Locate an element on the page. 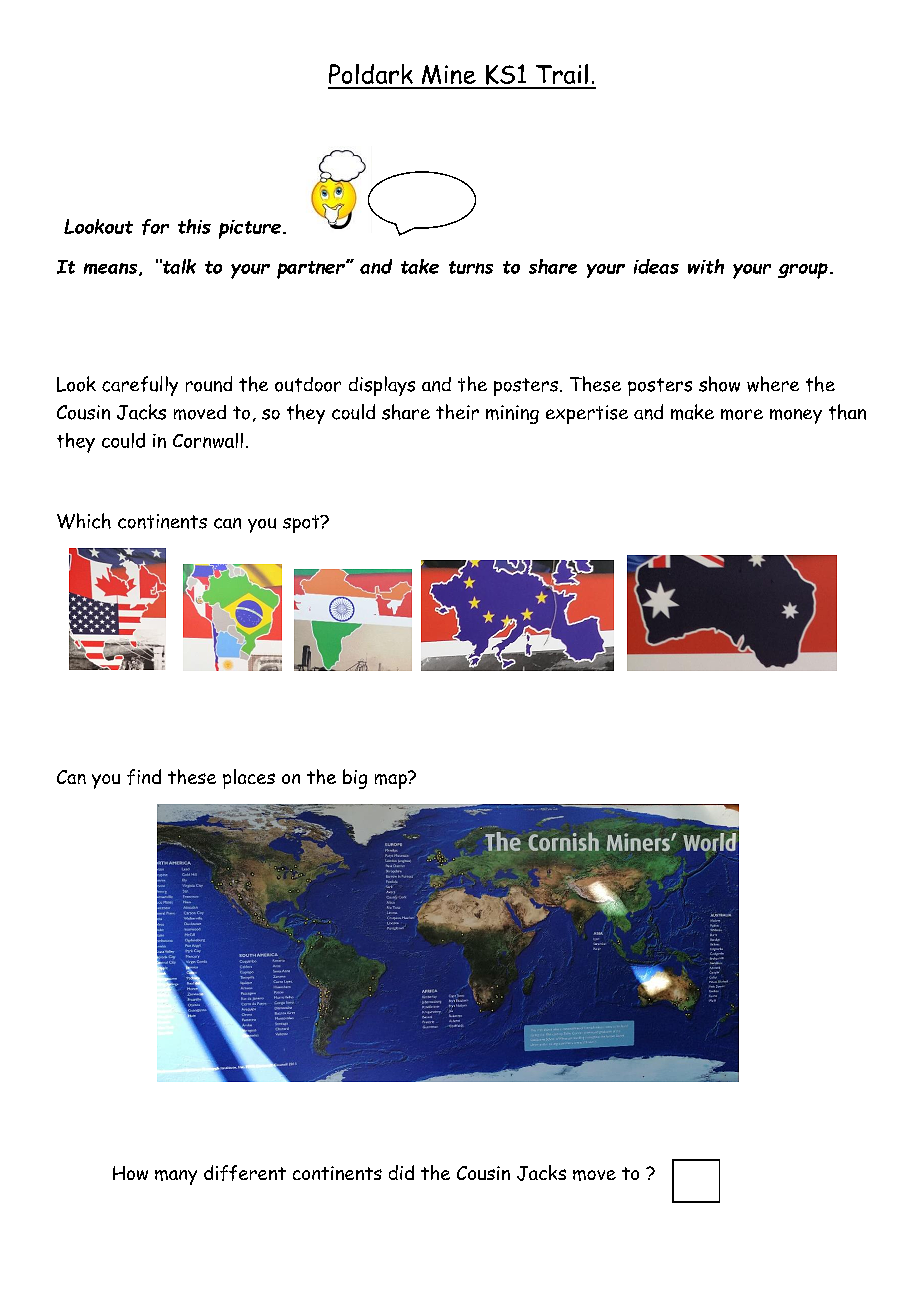 The height and width of the page is (1308, 924). with is located at coordinates (706, 266).
